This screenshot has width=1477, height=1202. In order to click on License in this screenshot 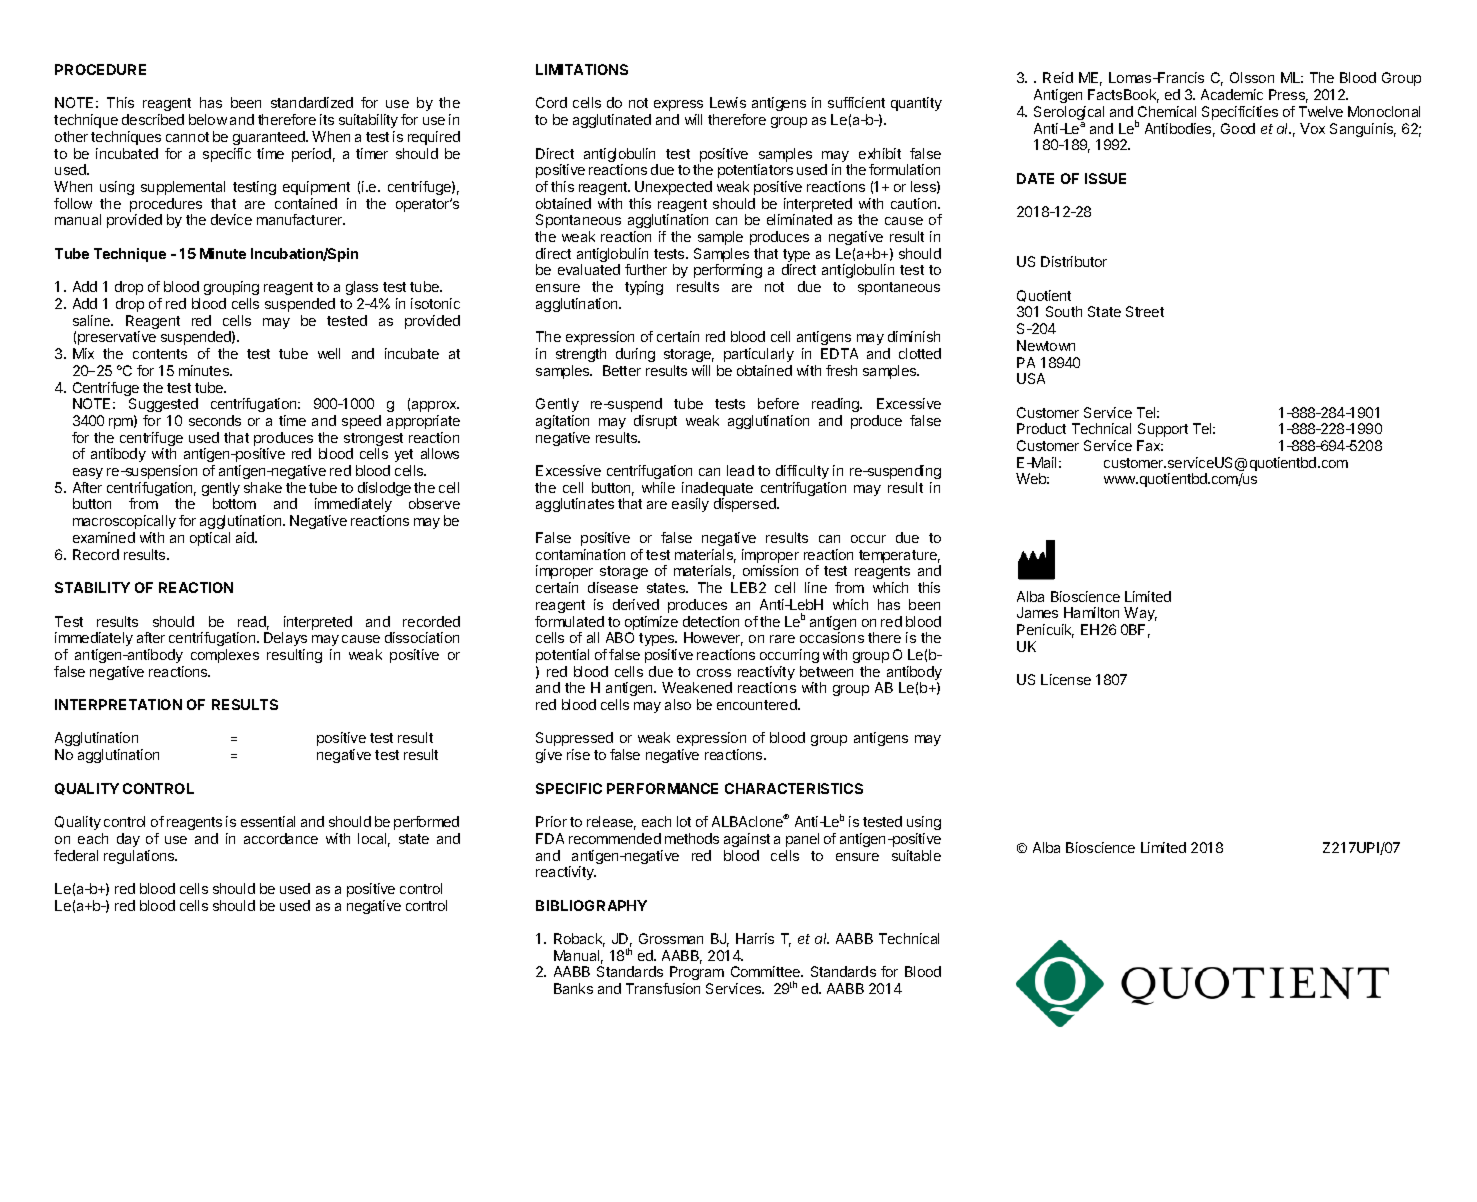, I will do `click(1066, 679)`.
